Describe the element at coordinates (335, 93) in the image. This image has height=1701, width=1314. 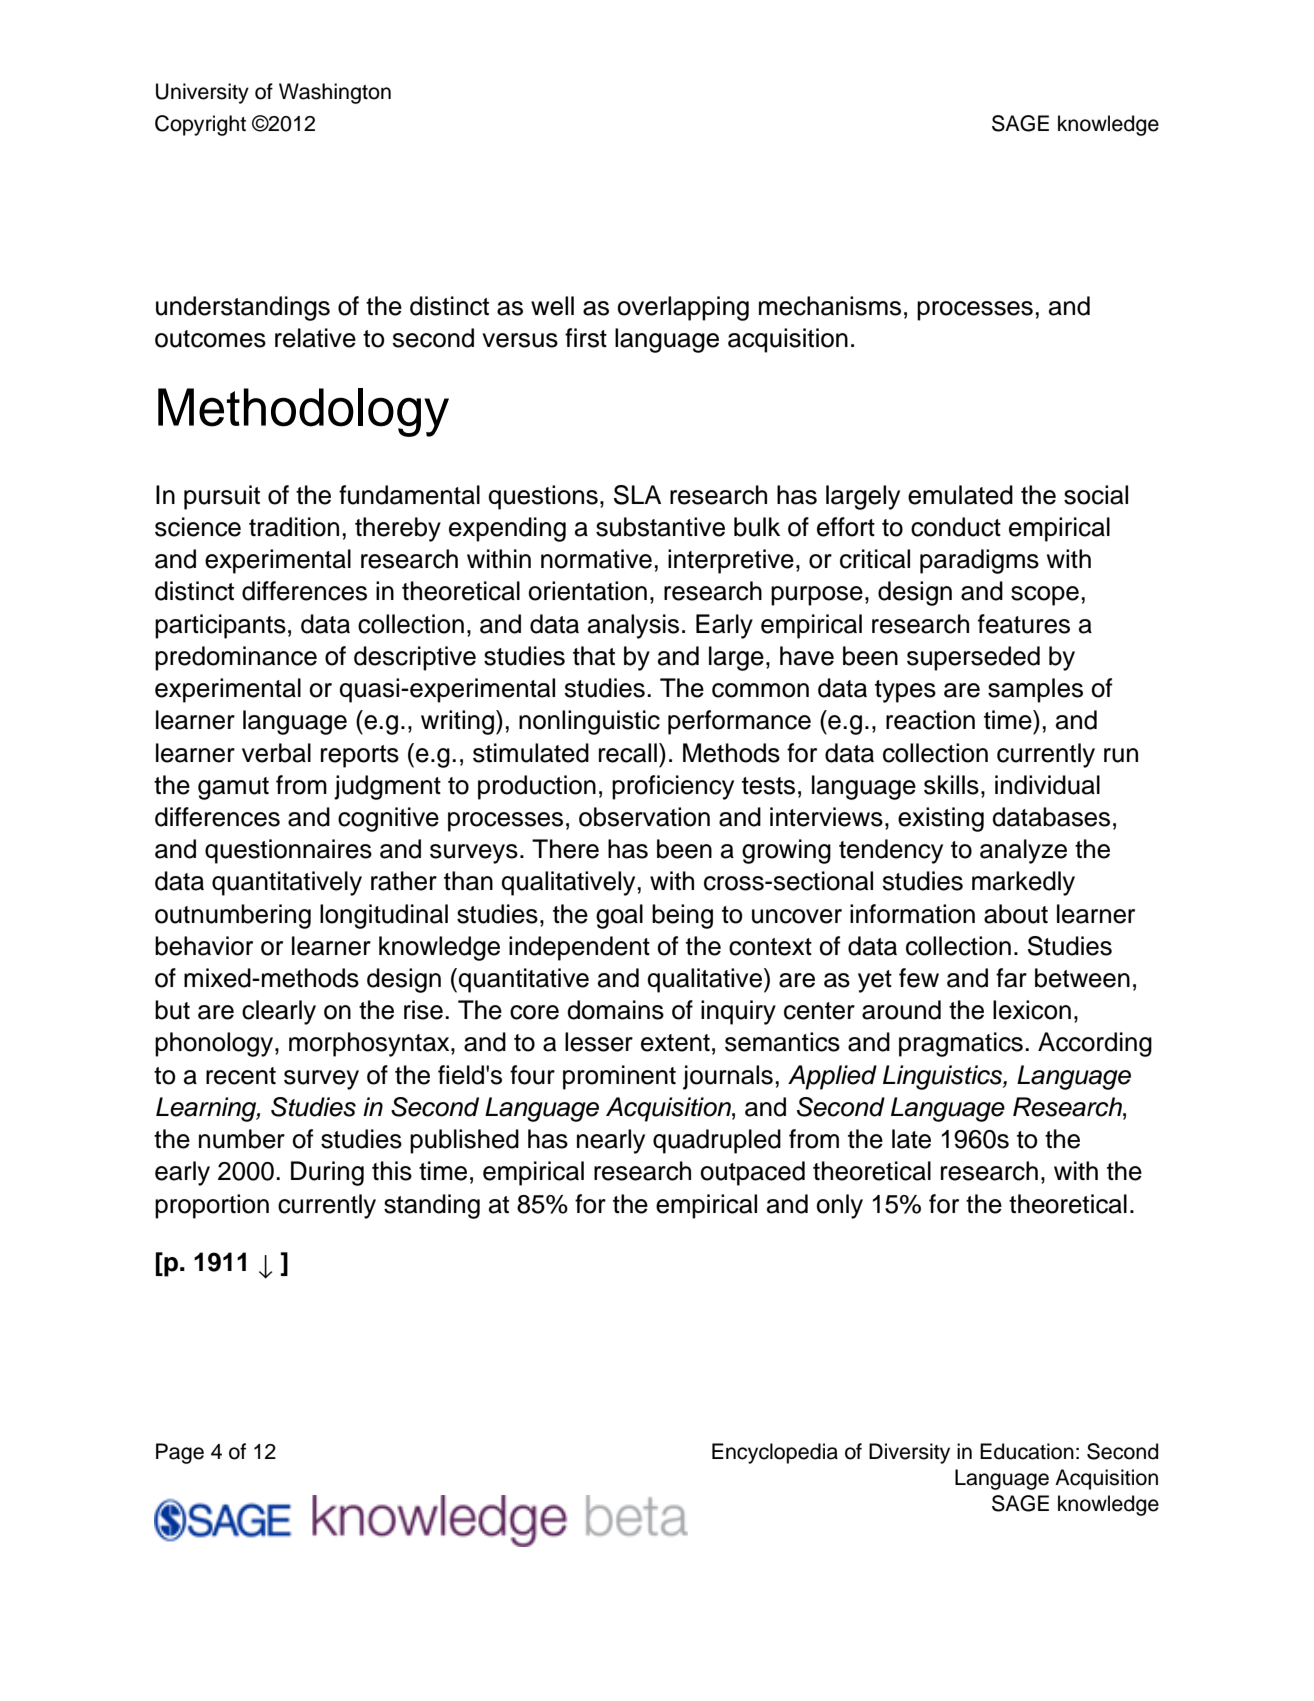
I see `Washington` at that location.
